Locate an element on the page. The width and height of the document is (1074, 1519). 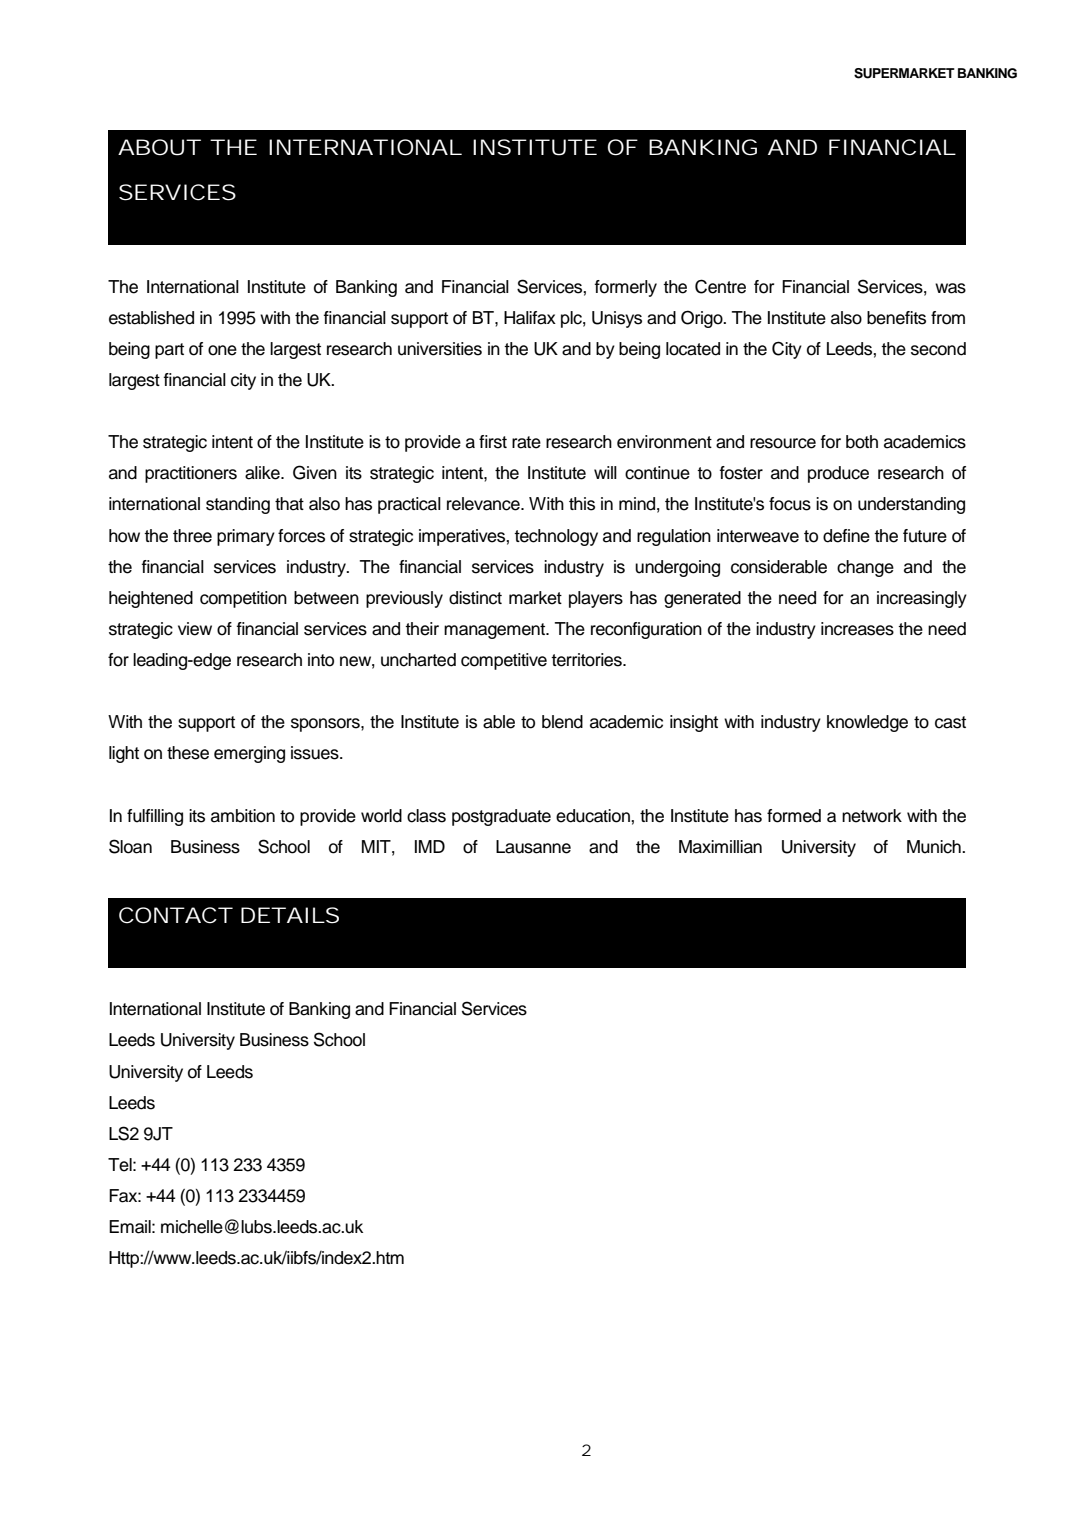
Halifax is located at coordinates (530, 318).
